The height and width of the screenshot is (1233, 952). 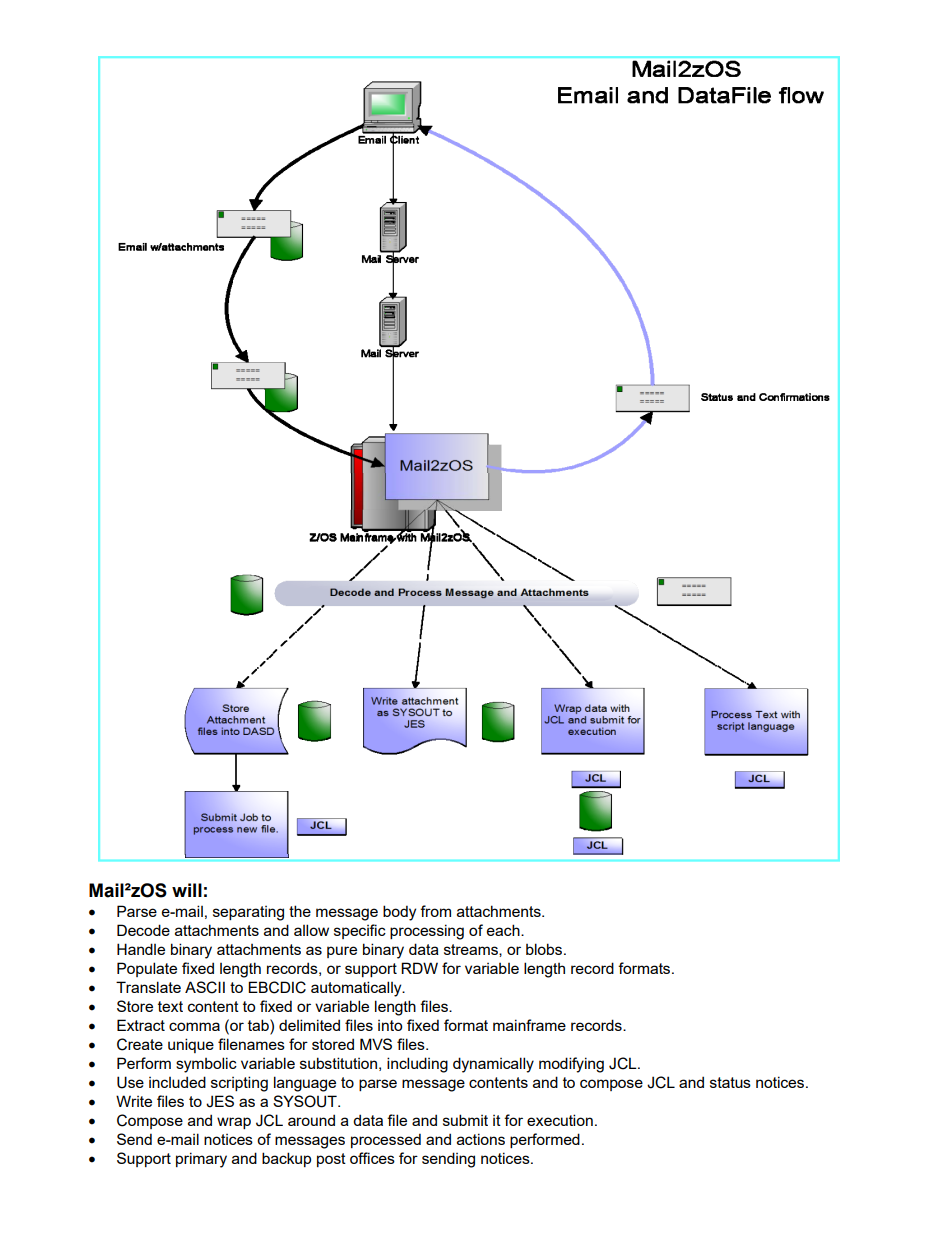 I want to click on from, so click(x=435, y=911).
